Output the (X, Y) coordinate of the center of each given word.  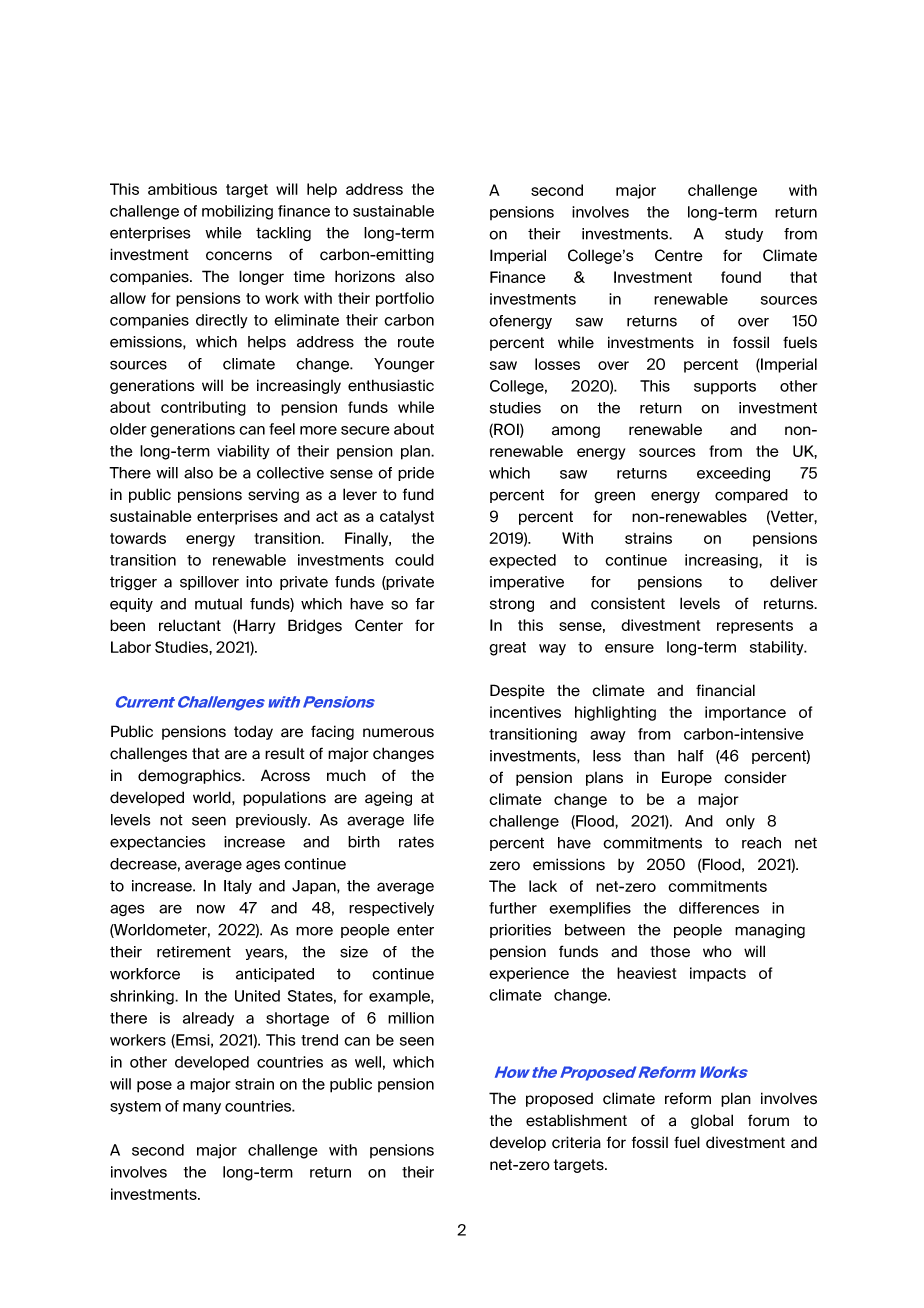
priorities (520, 931)
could (414, 560)
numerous (398, 733)
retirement (194, 952)
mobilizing (237, 212)
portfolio (405, 299)
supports (725, 388)
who (717, 951)
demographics (190, 776)
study (744, 235)
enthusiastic (391, 385)
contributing (203, 408)
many (202, 1109)
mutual (218, 604)
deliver (794, 582)
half (691, 756)
